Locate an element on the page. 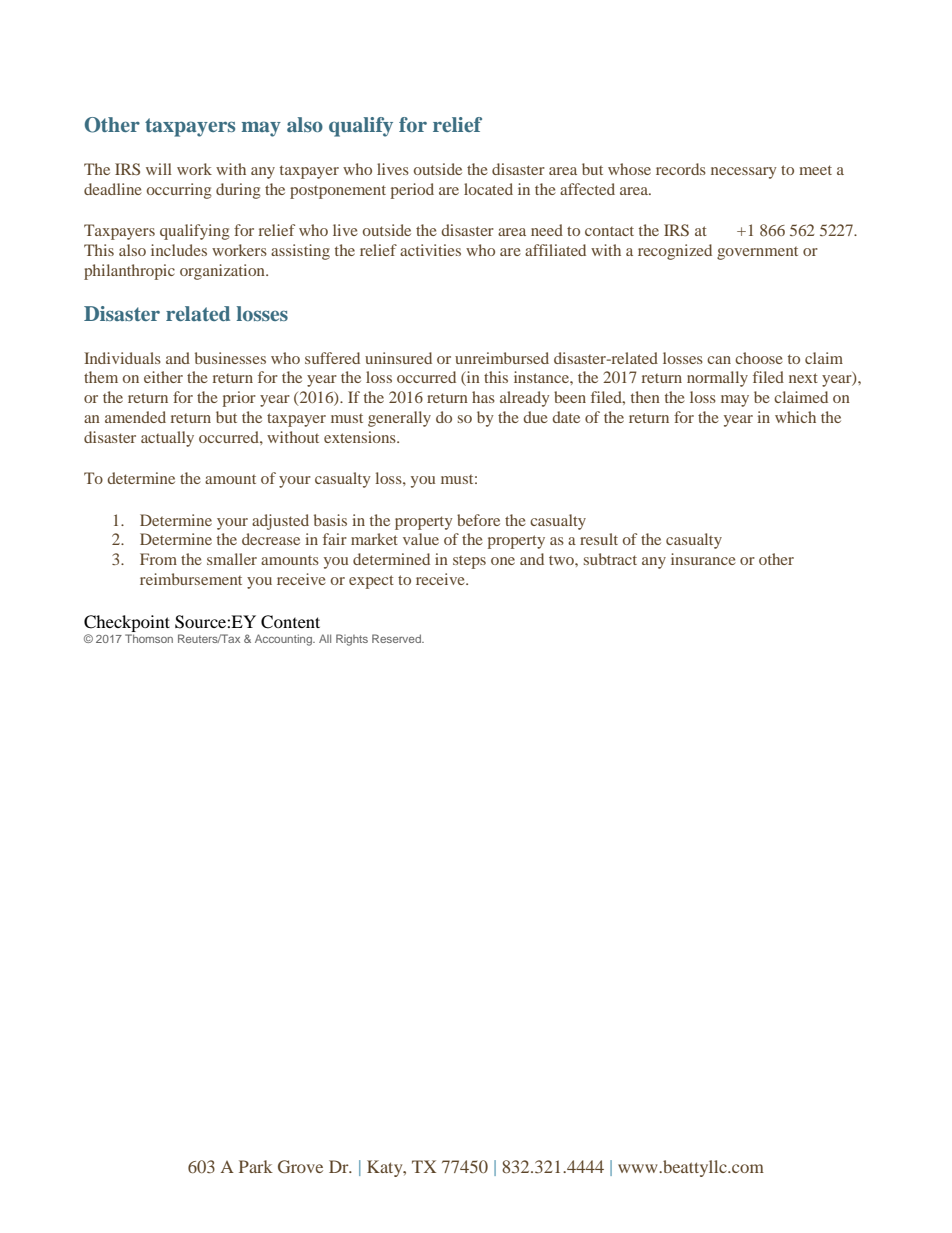 The height and width of the document is (1233, 952). Grove is located at coordinates (300, 1167).
